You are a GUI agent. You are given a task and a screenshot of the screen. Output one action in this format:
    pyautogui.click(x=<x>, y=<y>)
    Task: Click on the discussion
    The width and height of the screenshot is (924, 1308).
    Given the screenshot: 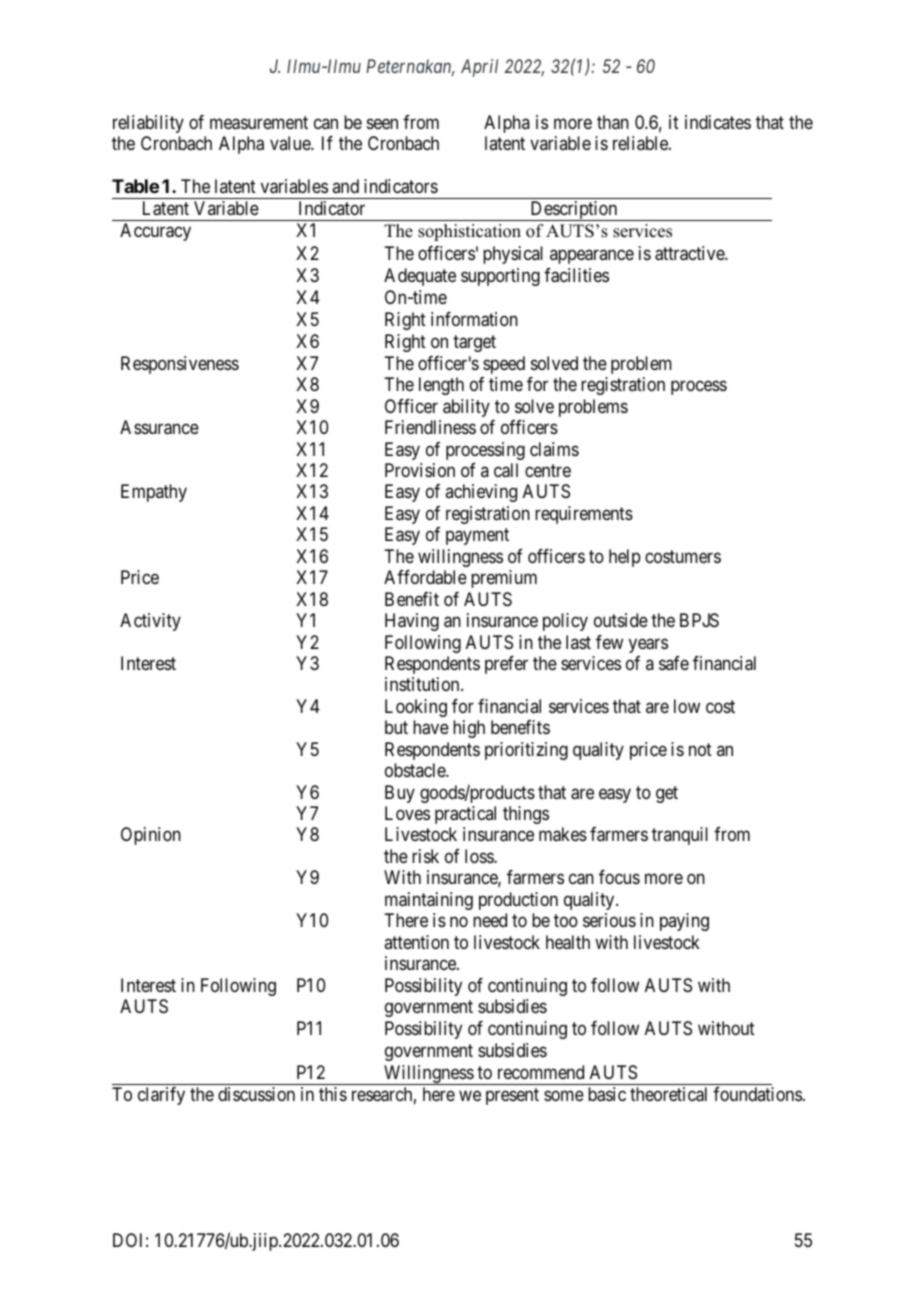 What is the action you would take?
    pyautogui.click(x=256, y=1094)
